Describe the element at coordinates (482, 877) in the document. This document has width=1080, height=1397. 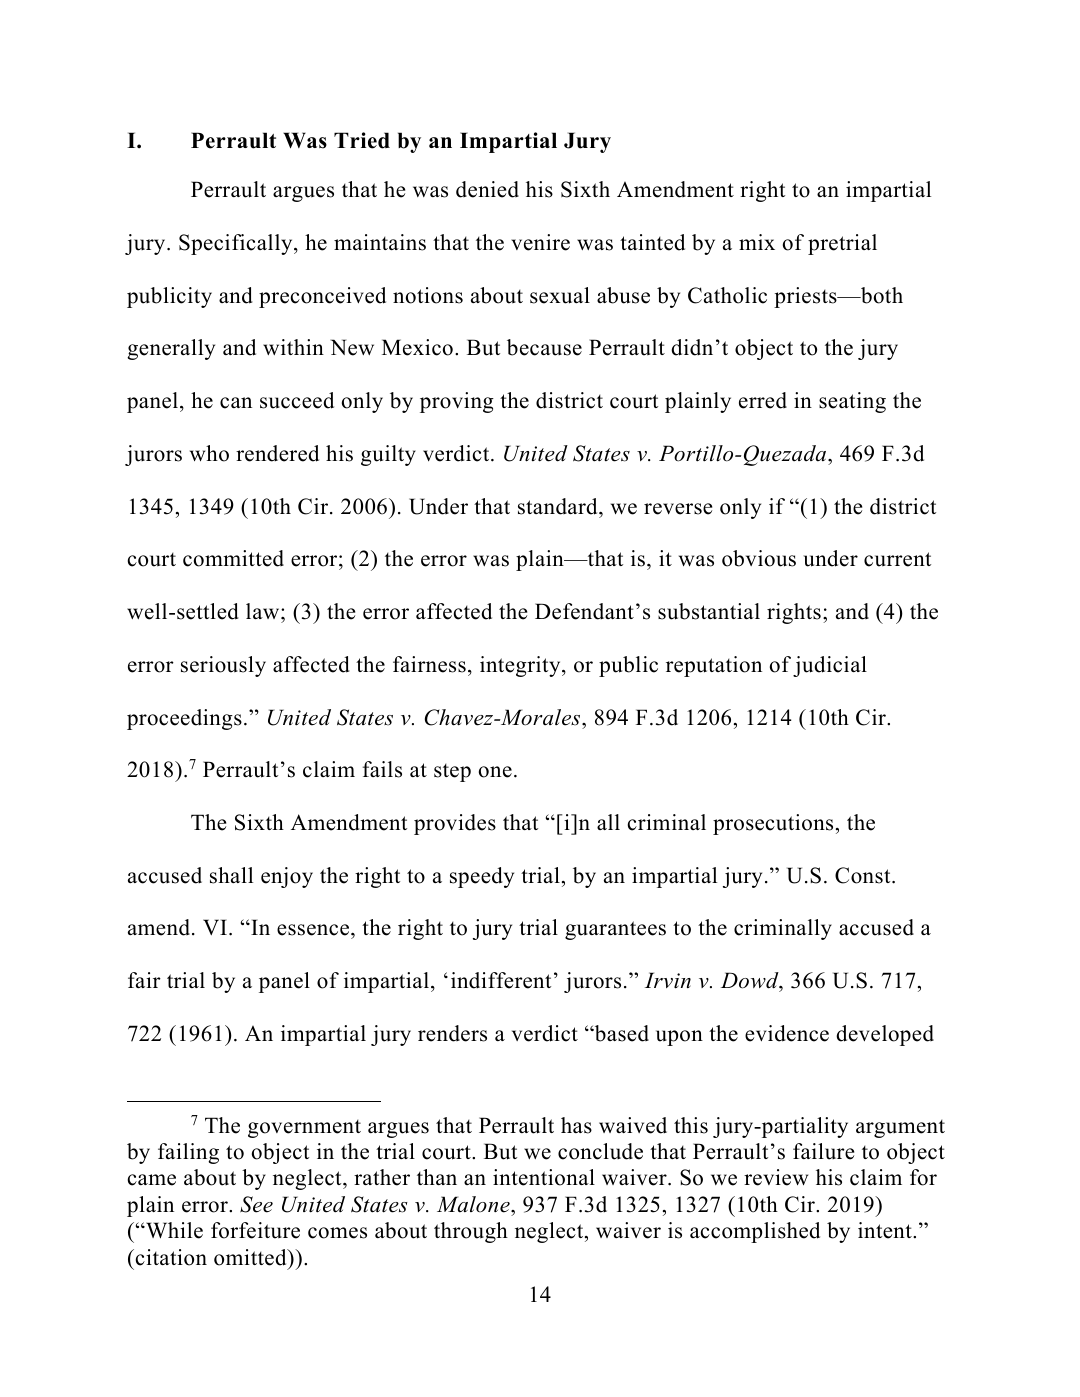
I see `speedy` at that location.
